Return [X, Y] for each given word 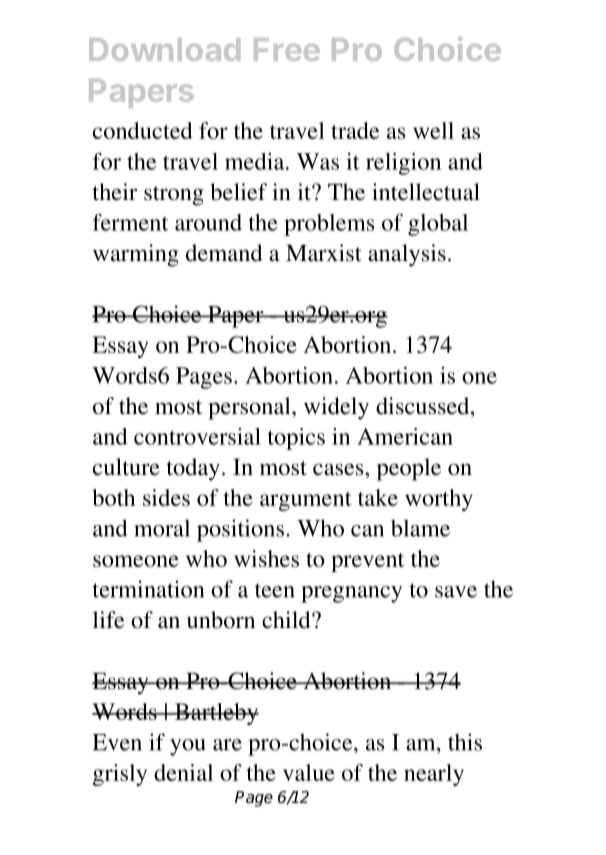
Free [287, 49]
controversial [197, 436]
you [188, 747]
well [433, 130]
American [405, 436]
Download [164, 49]
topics [296, 439]
